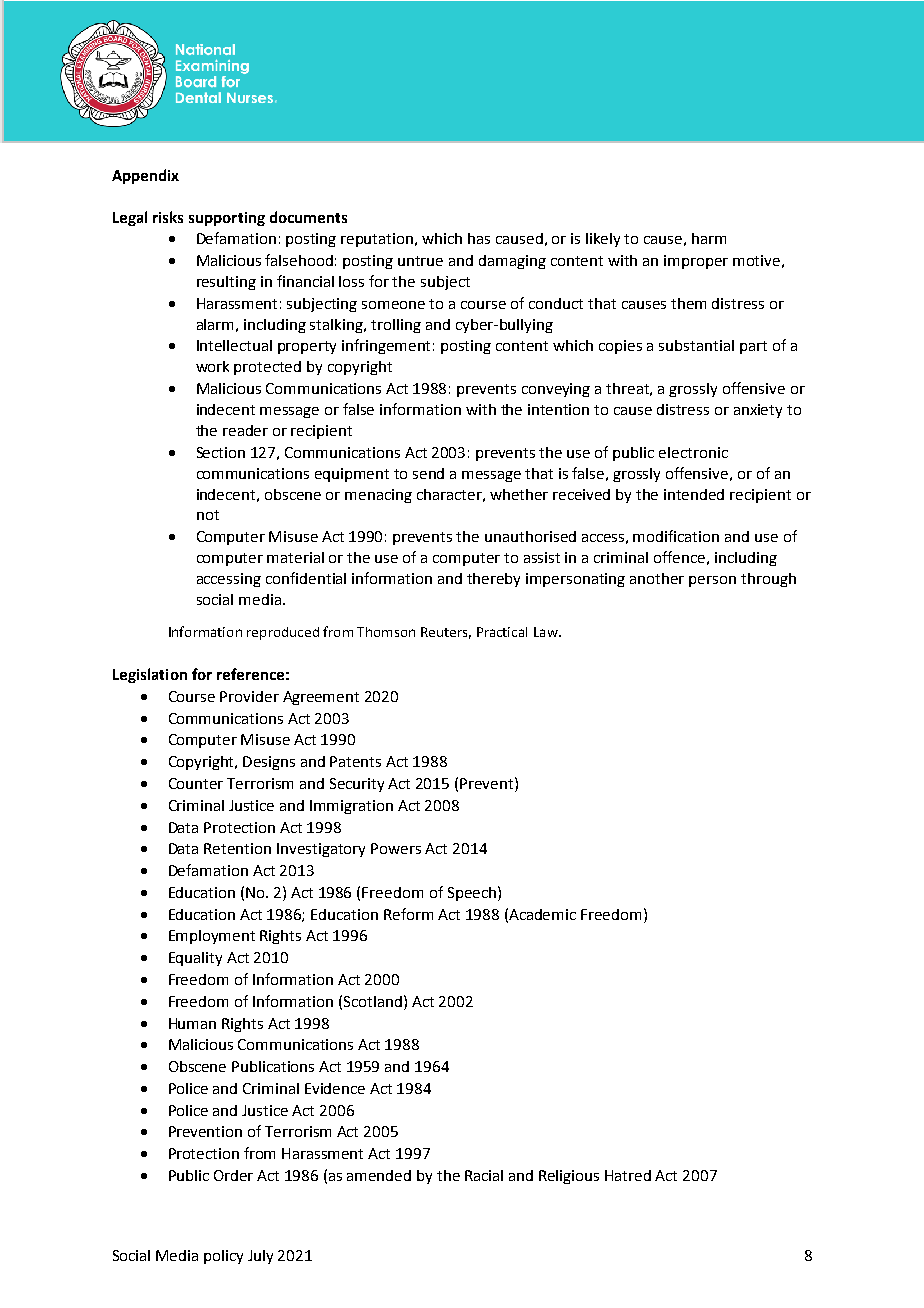 The height and width of the screenshot is (1308, 924). What do you see at coordinates (479, 238) in the screenshot?
I see `has` at bounding box center [479, 238].
